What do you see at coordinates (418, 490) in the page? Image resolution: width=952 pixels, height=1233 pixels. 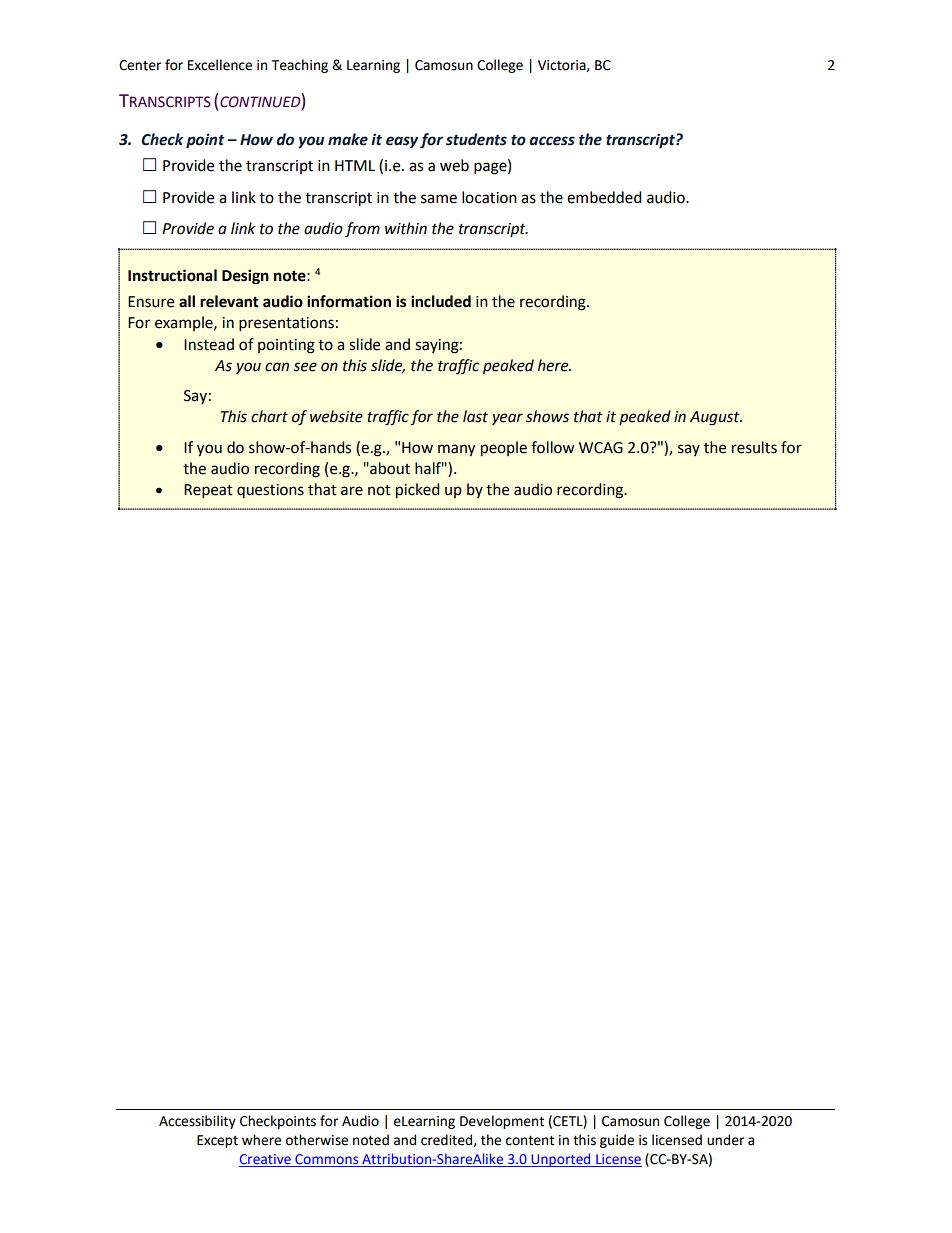 I see `picked` at bounding box center [418, 490].
